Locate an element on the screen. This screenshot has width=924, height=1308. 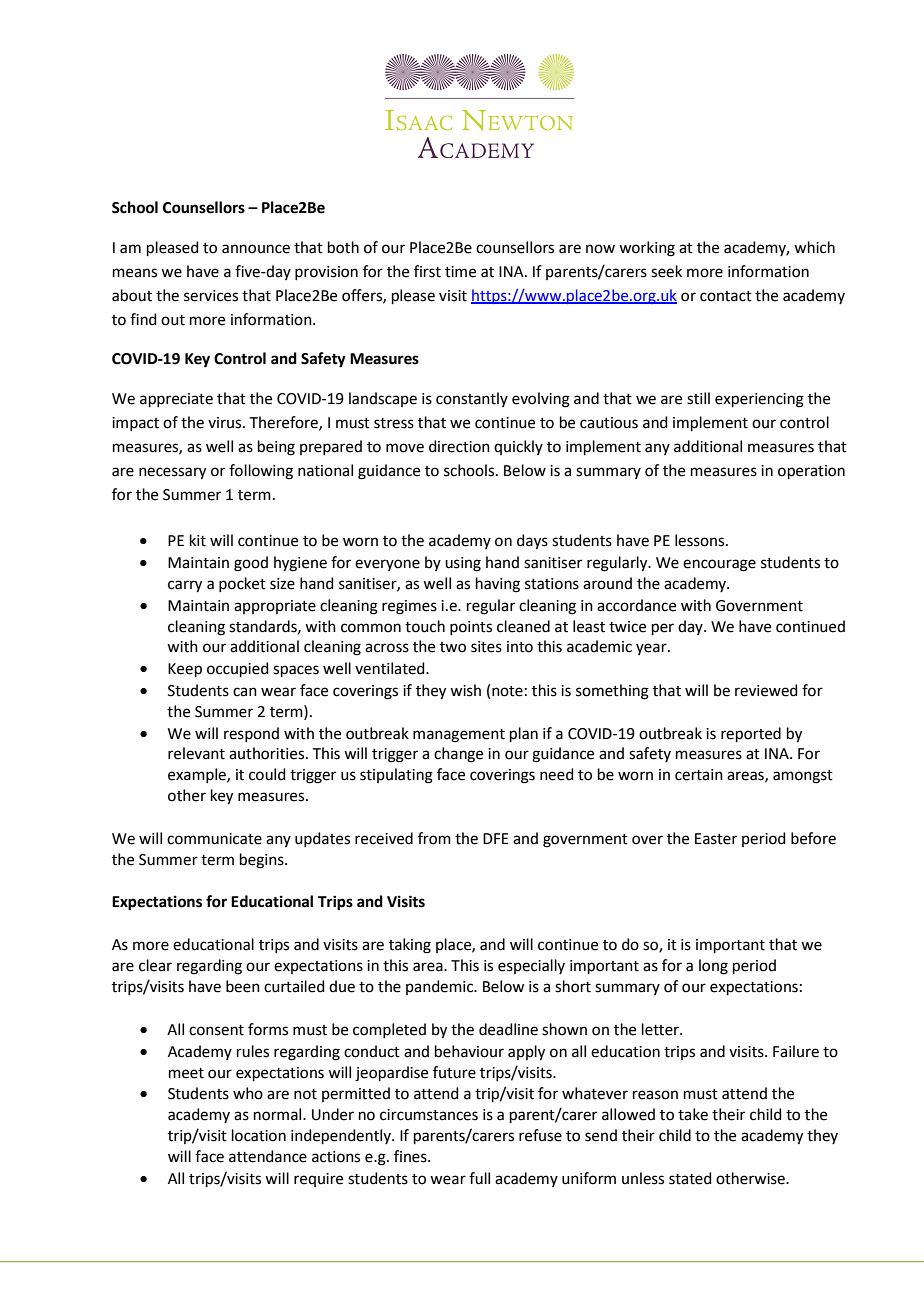
direction is located at coordinates (459, 446).
